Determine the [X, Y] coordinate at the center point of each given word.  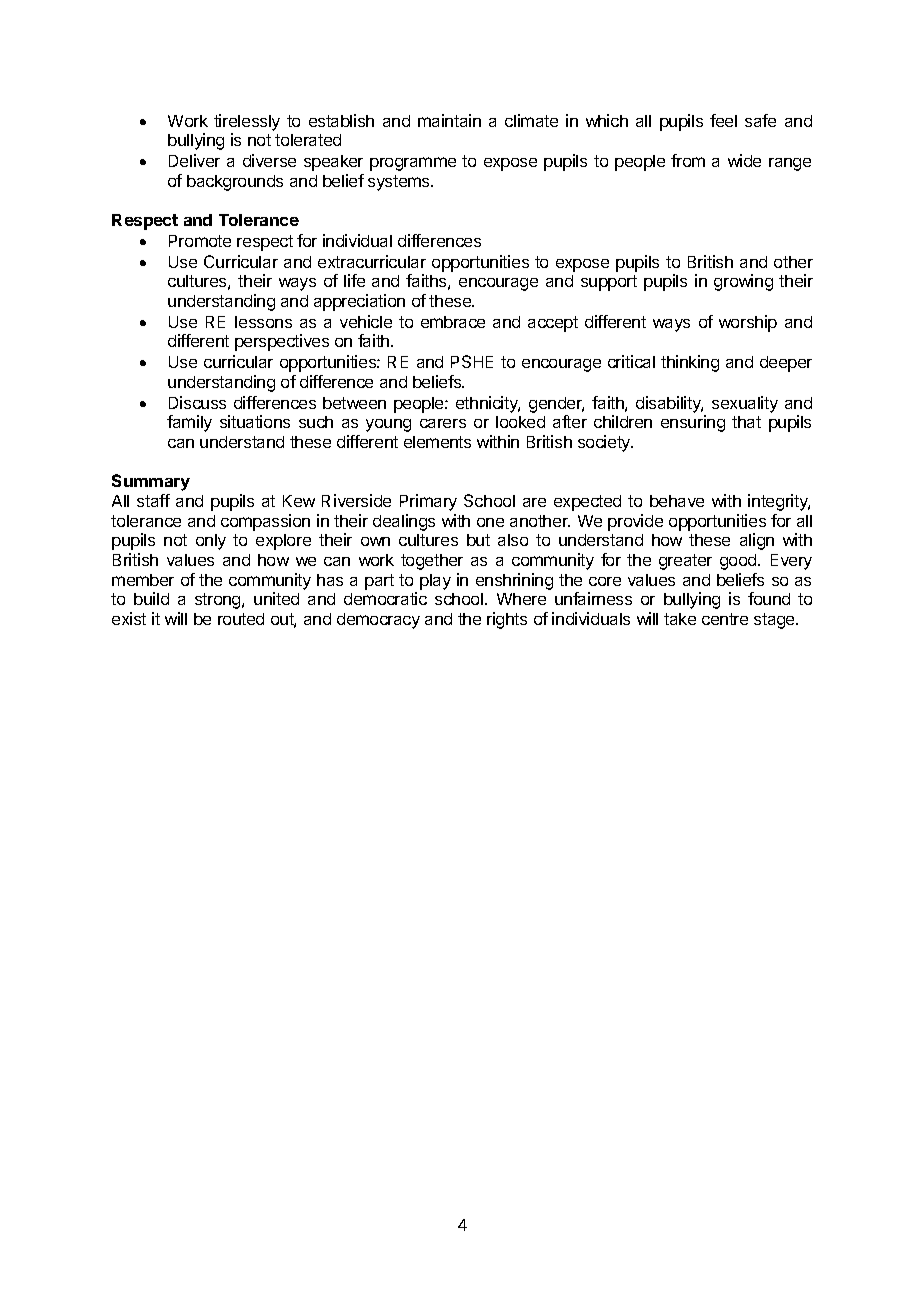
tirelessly [247, 122]
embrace [453, 322]
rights [507, 620]
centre [725, 619]
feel [723, 120]
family [189, 423]
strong [219, 601]
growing [743, 282]
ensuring [693, 423]
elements [437, 442]
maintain [449, 120]
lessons [263, 322]
